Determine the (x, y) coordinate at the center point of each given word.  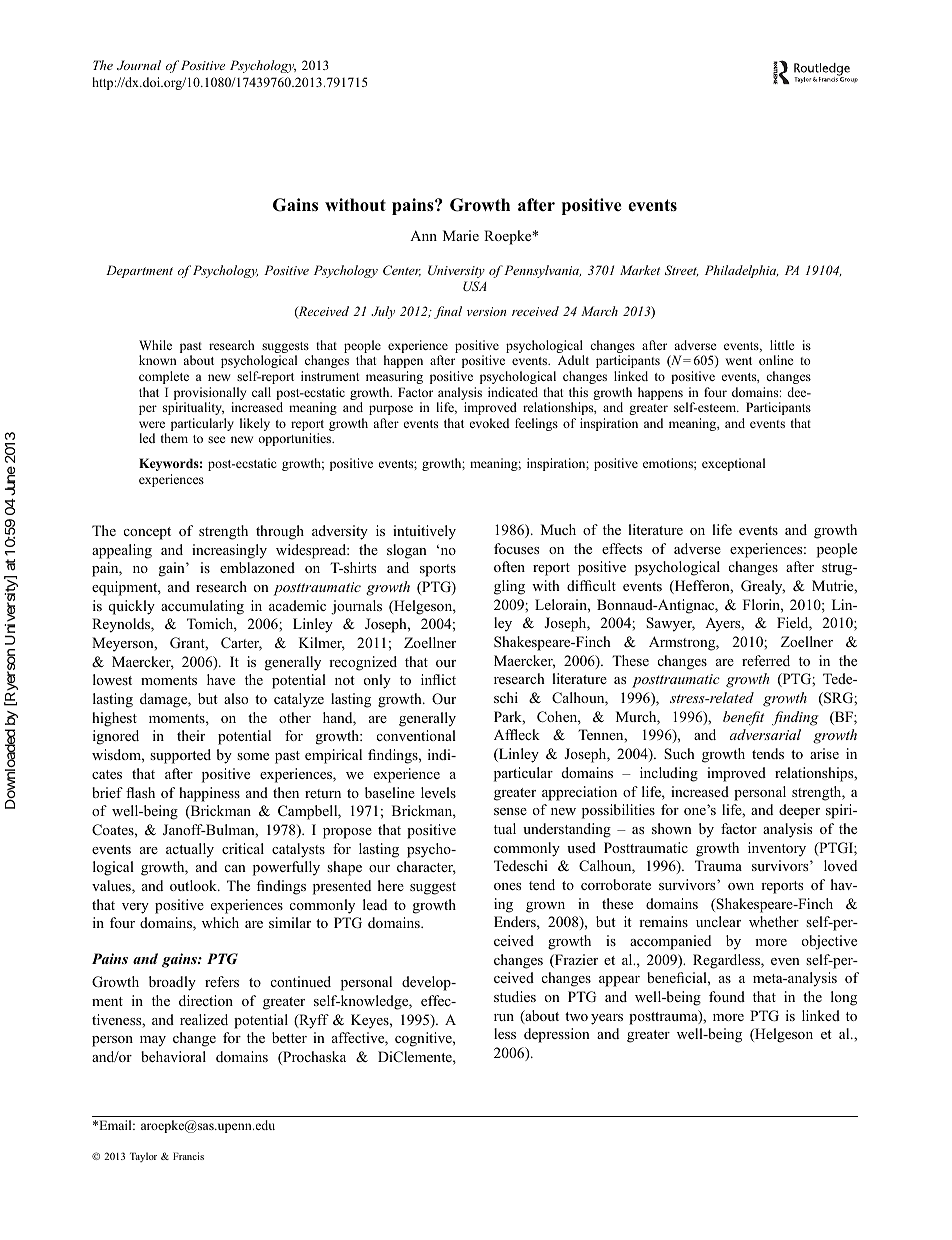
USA (474, 286)
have (221, 679)
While (155, 345)
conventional (416, 735)
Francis (188, 1156)
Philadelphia (742, 271)
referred (766, 660)
